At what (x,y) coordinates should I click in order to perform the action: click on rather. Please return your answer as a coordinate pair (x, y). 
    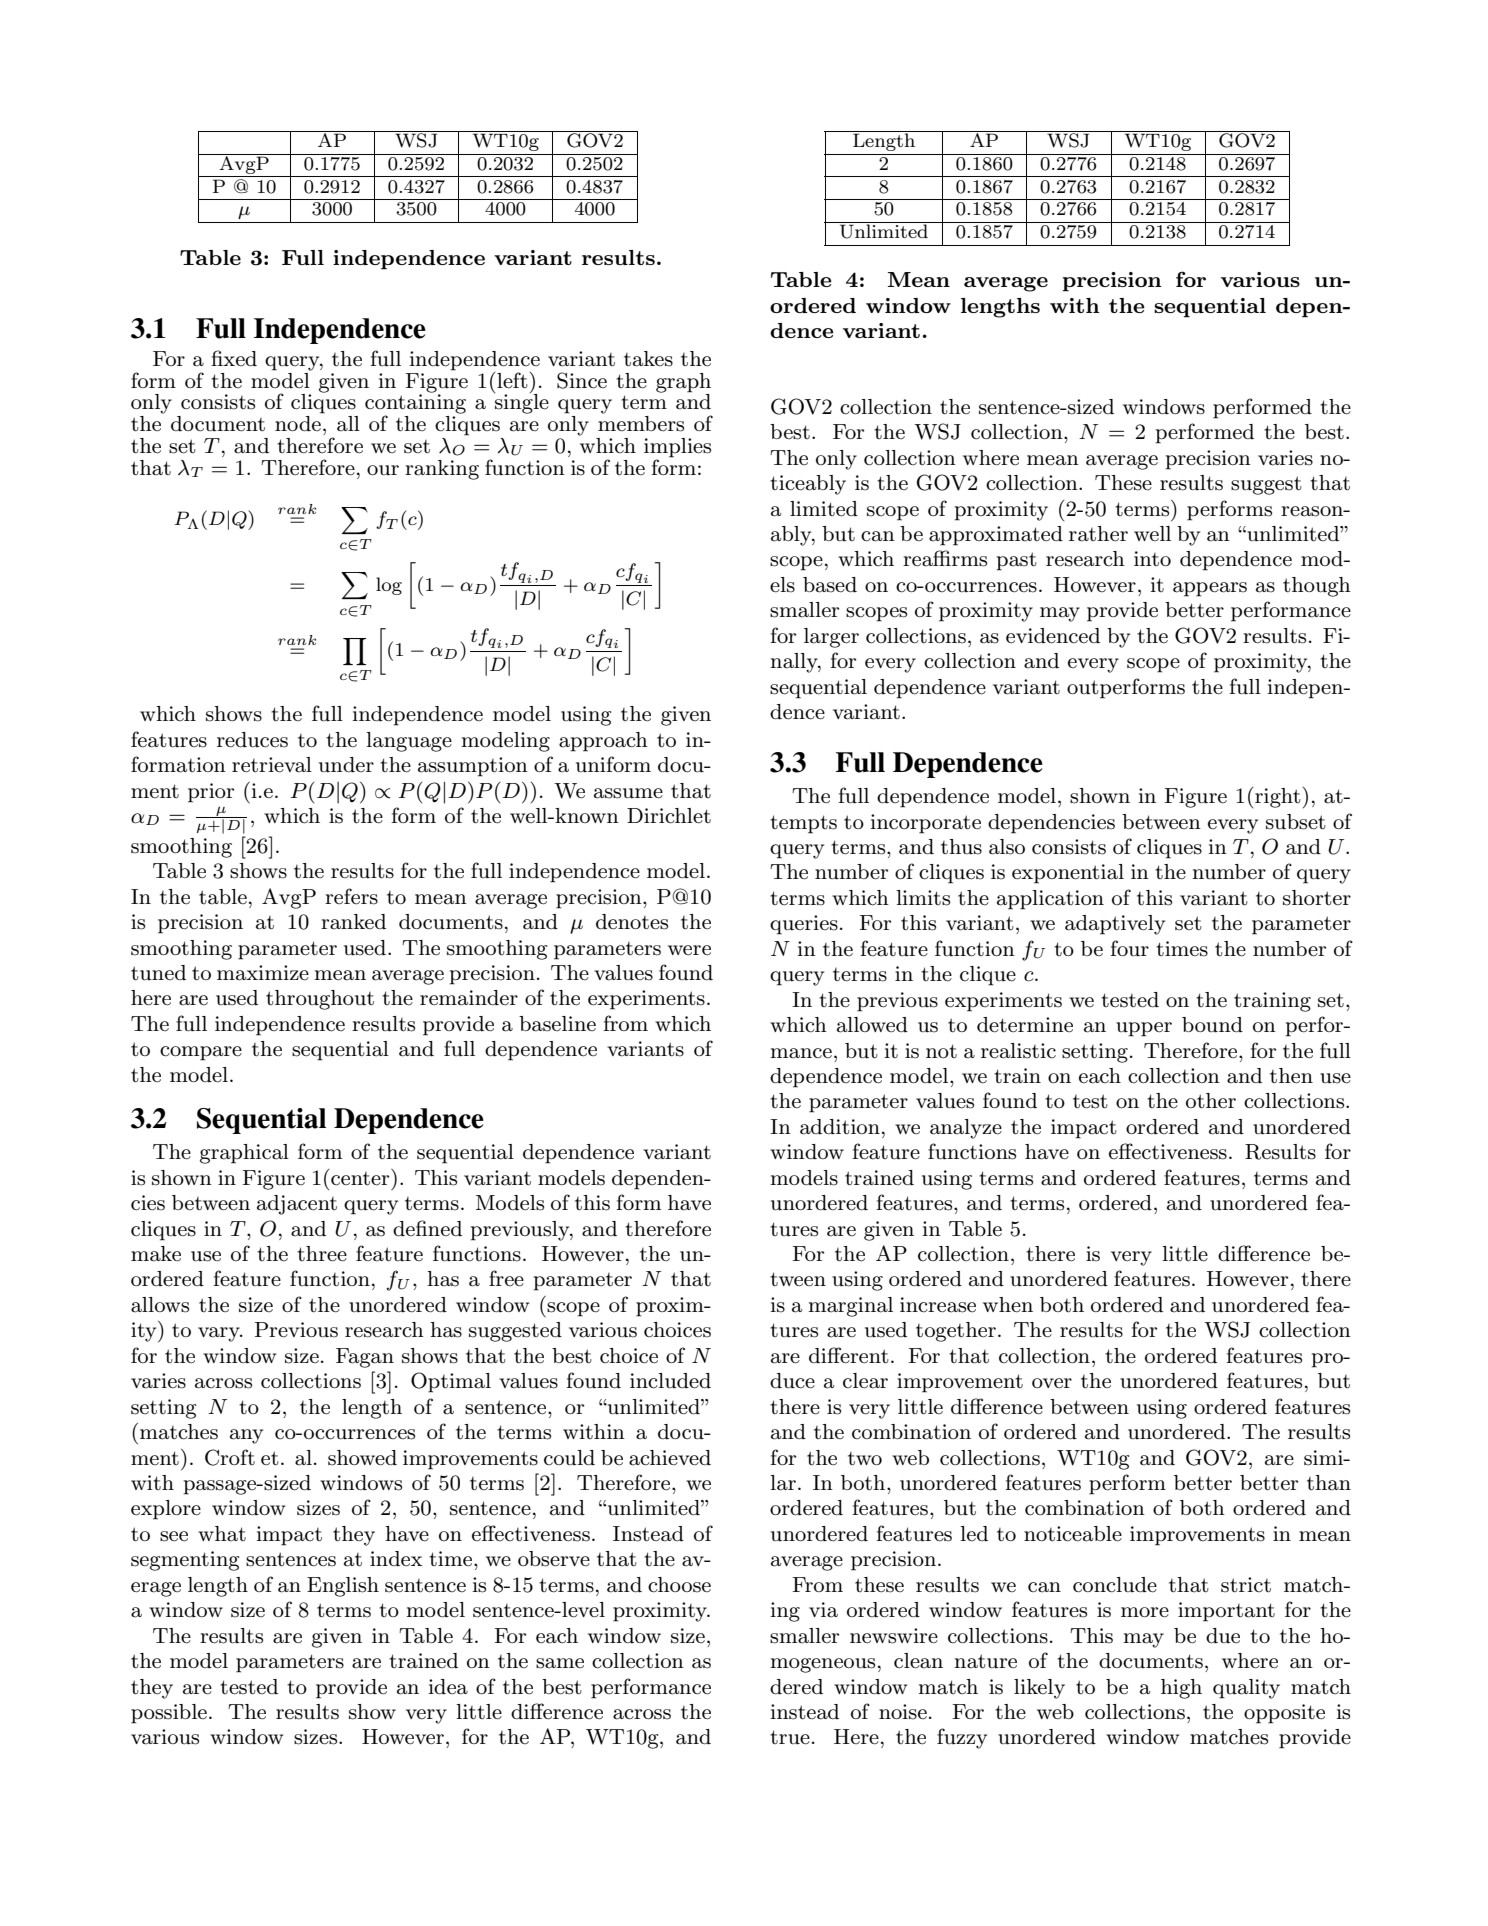
    Looking at the image, I should click on (1098, 534).
